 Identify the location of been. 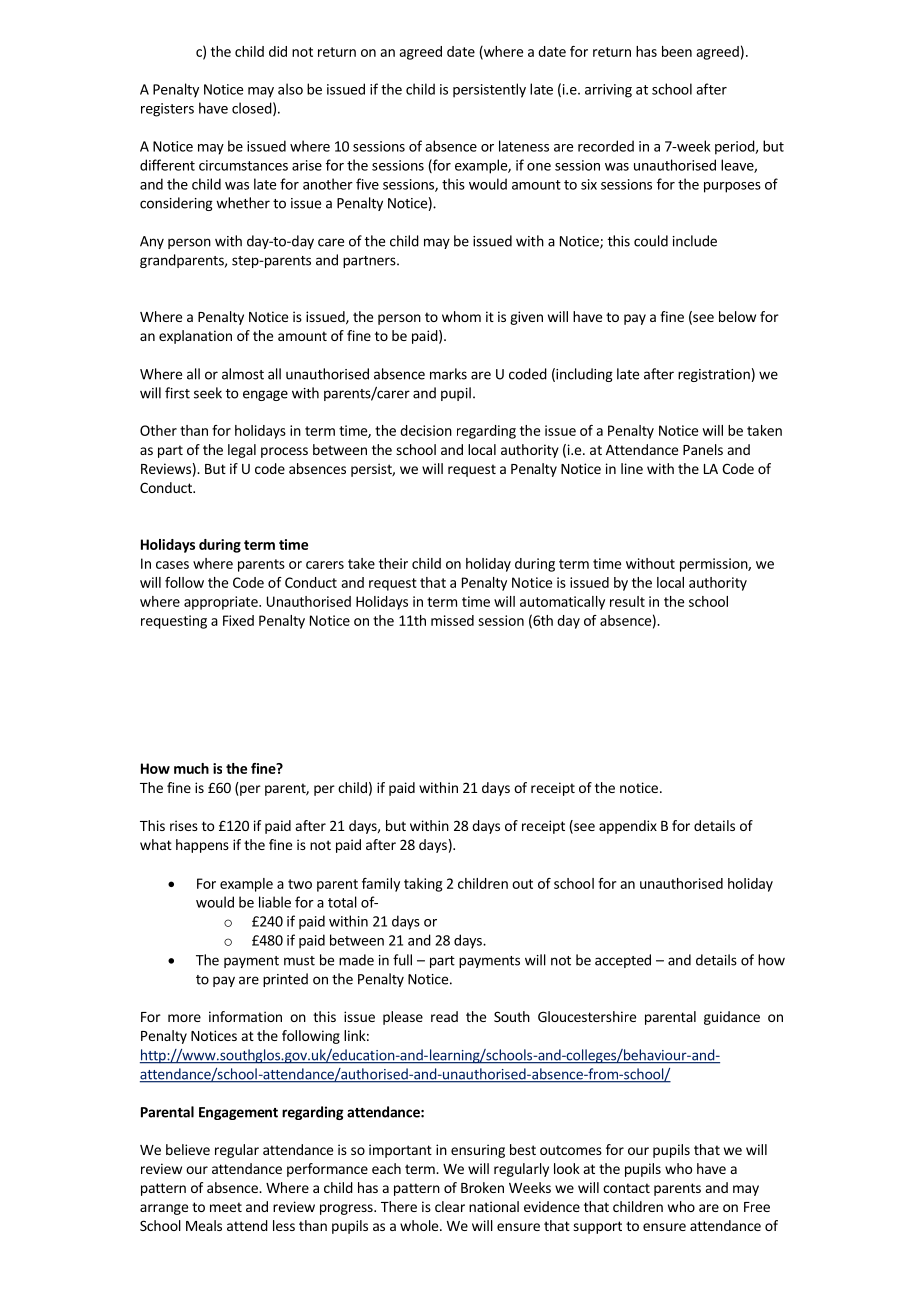
(677, 51).
